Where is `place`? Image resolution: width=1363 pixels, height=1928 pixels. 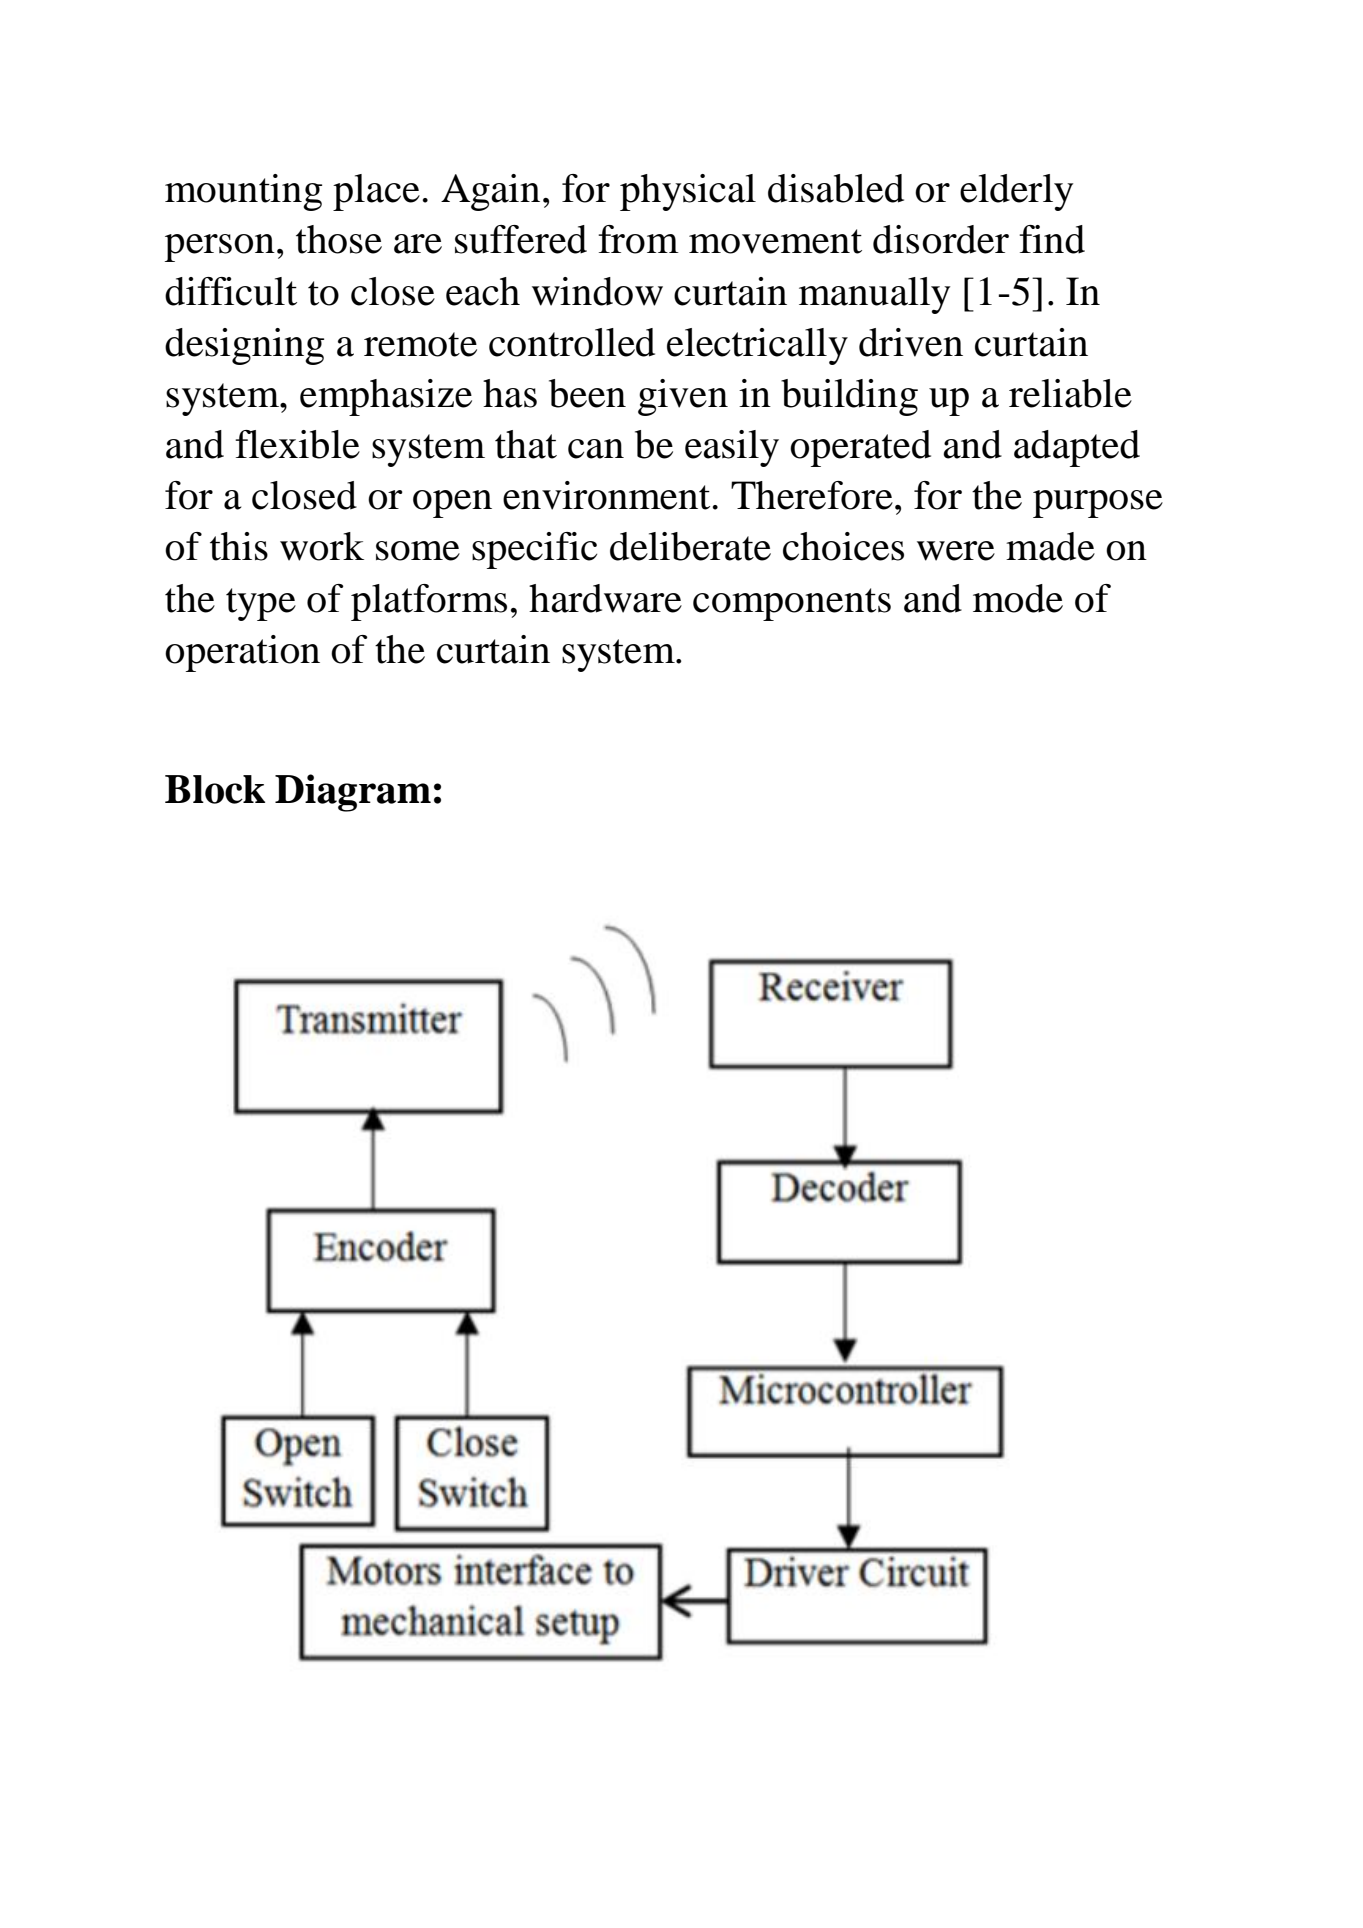 place is located at coordinates (376, 192).
